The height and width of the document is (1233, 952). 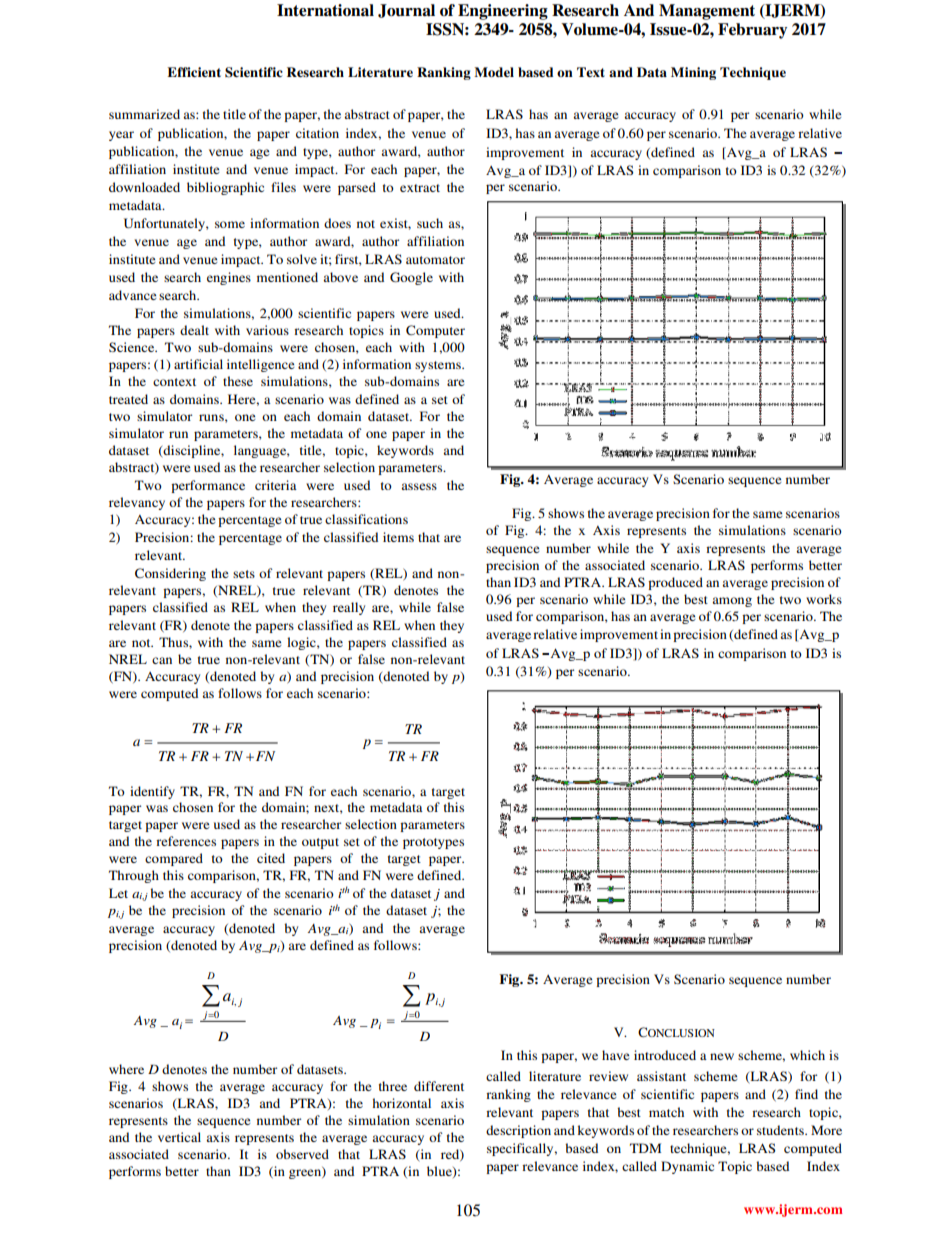 I want to click on vertical, so click(x=179, y=1137).
